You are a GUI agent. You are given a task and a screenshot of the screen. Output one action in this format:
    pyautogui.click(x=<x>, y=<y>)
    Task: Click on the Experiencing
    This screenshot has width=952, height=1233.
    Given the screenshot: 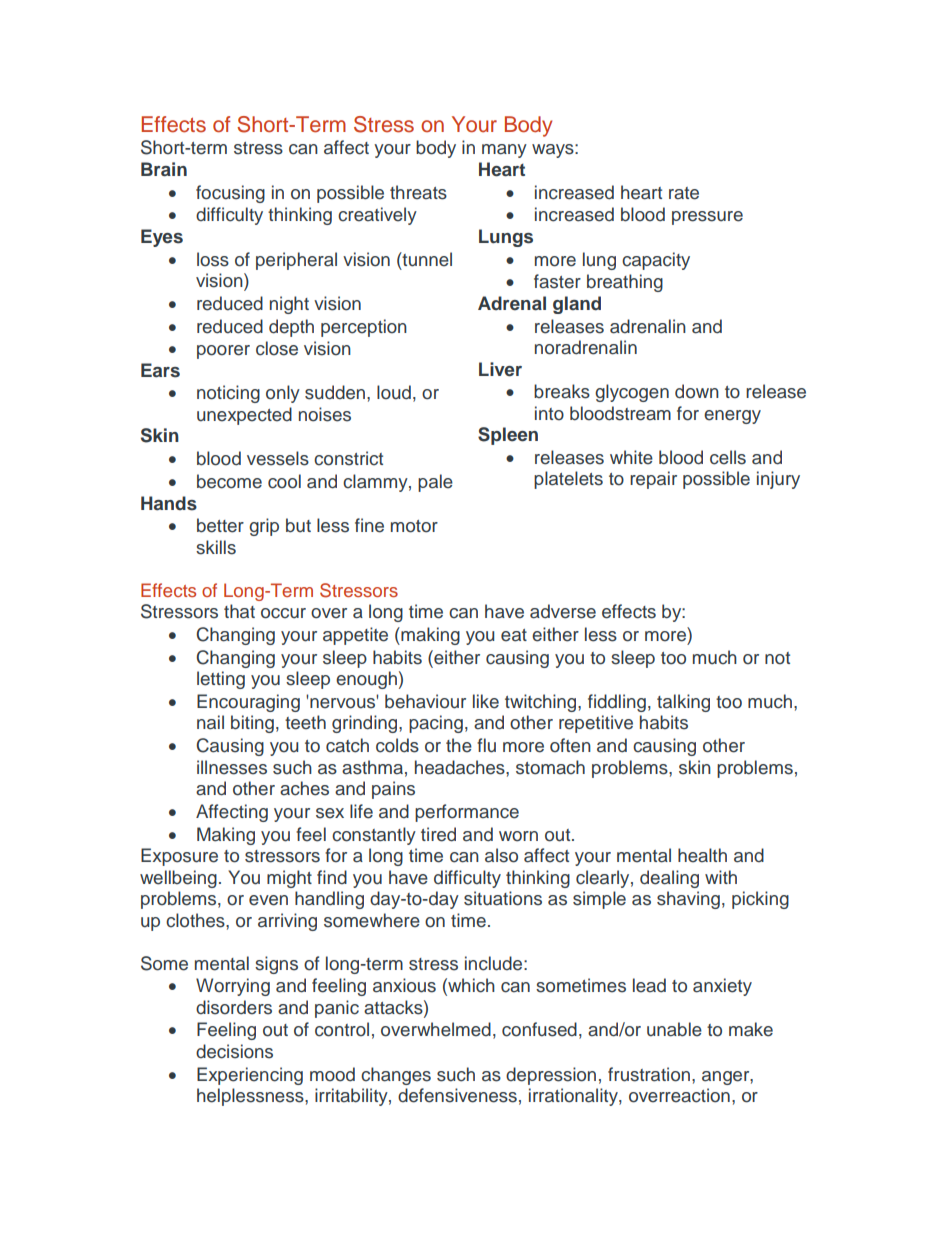 What is the action you would take?
    pyautogui.click(x=250, y=1076)
